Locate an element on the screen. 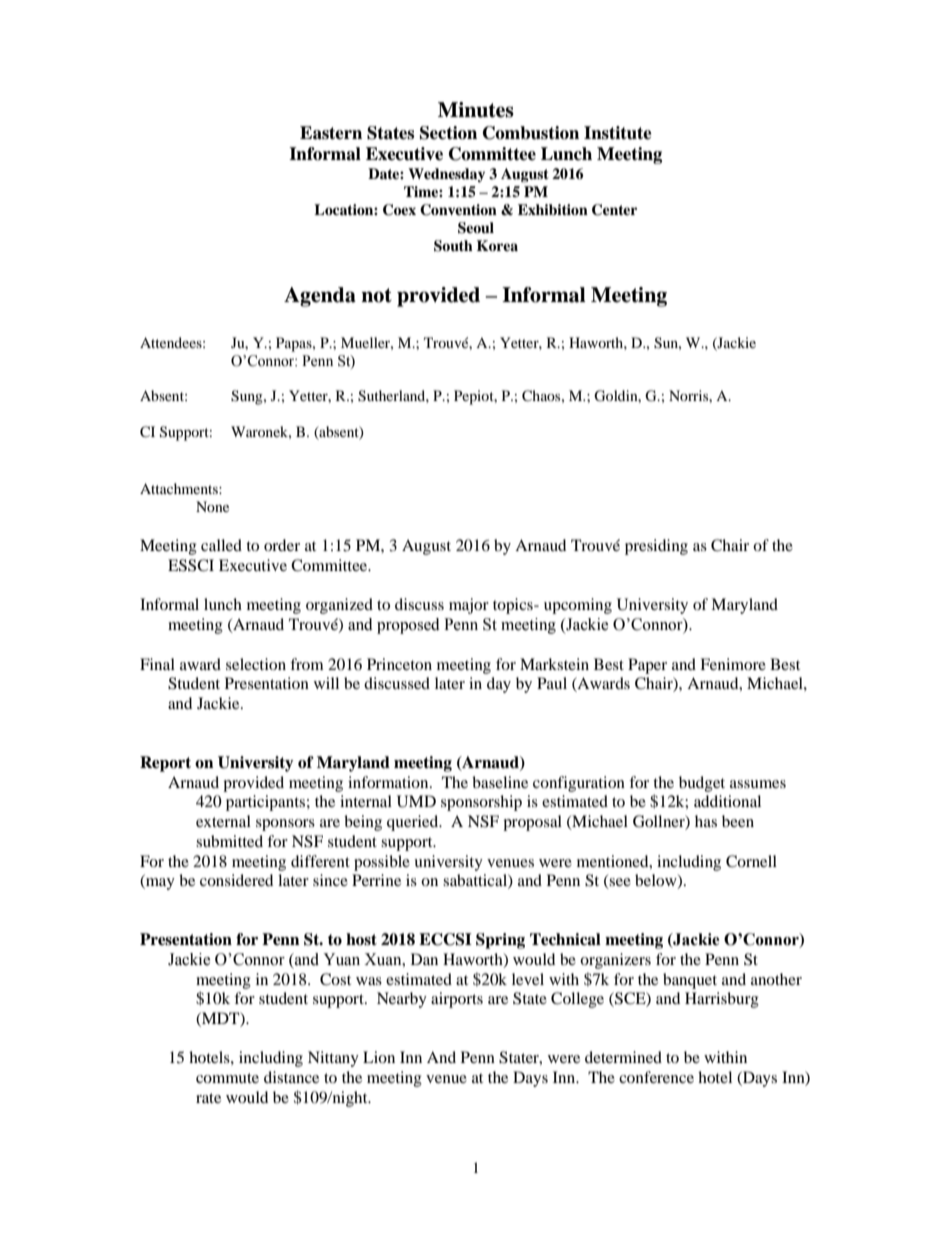 This screenshot has width=952, height=1233. commute is located at coordinates (227, 1078).
